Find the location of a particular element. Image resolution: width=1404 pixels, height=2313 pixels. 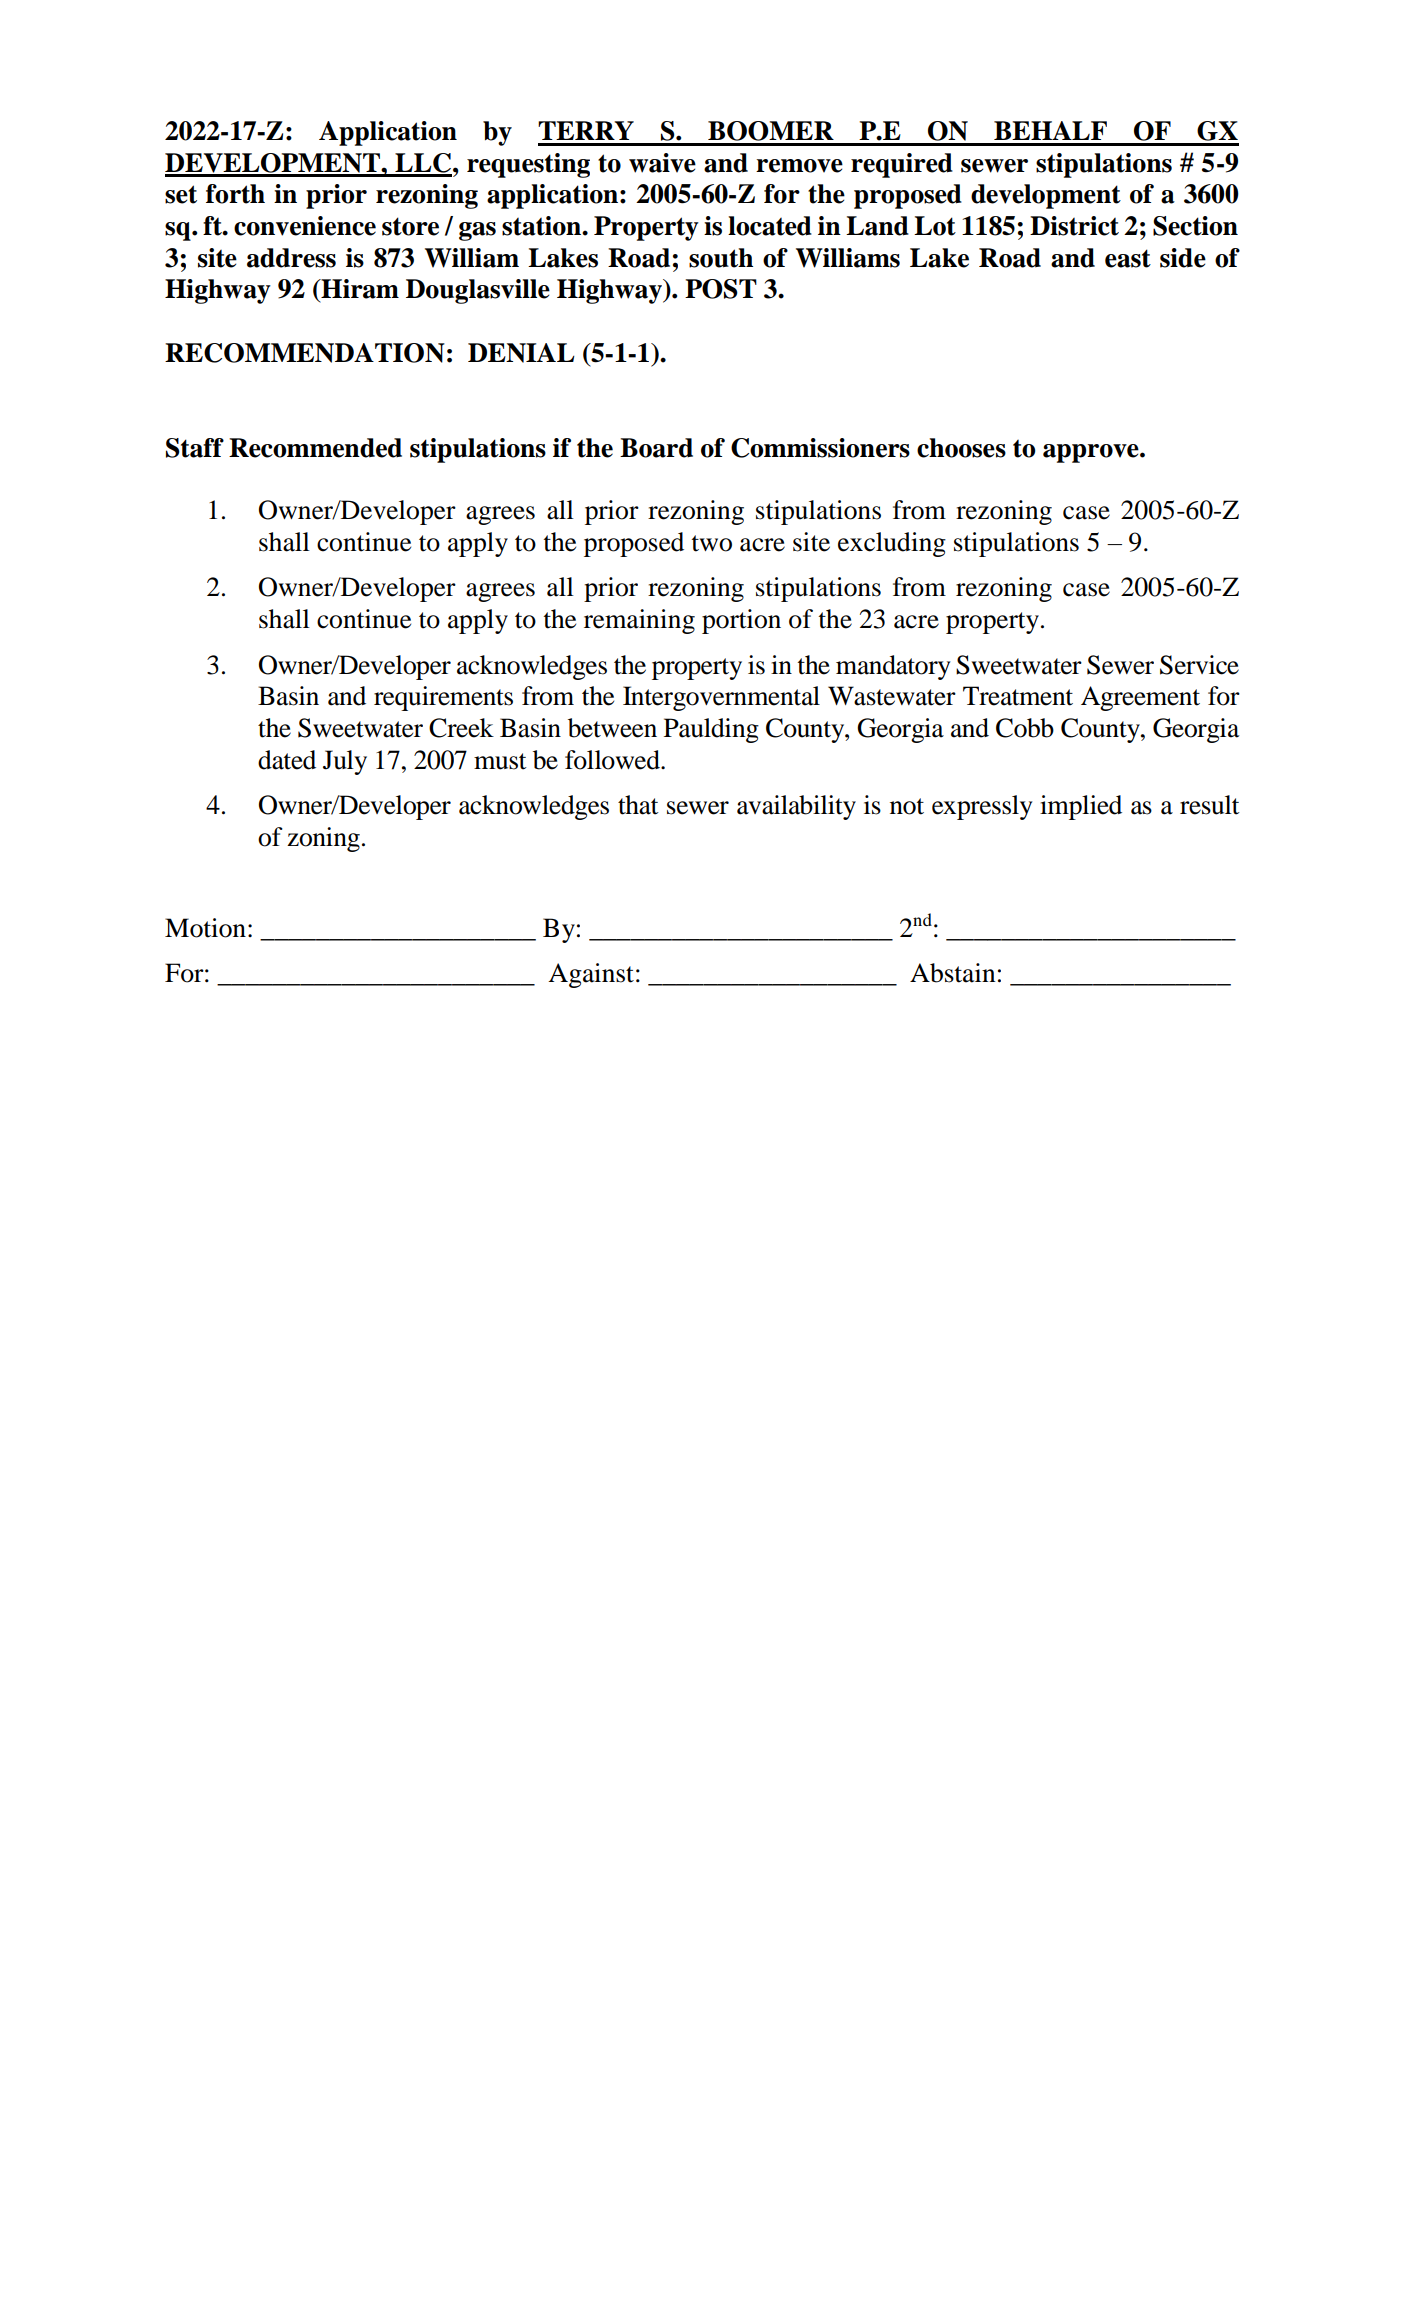

excluding is located at coordinates (892, 544).
